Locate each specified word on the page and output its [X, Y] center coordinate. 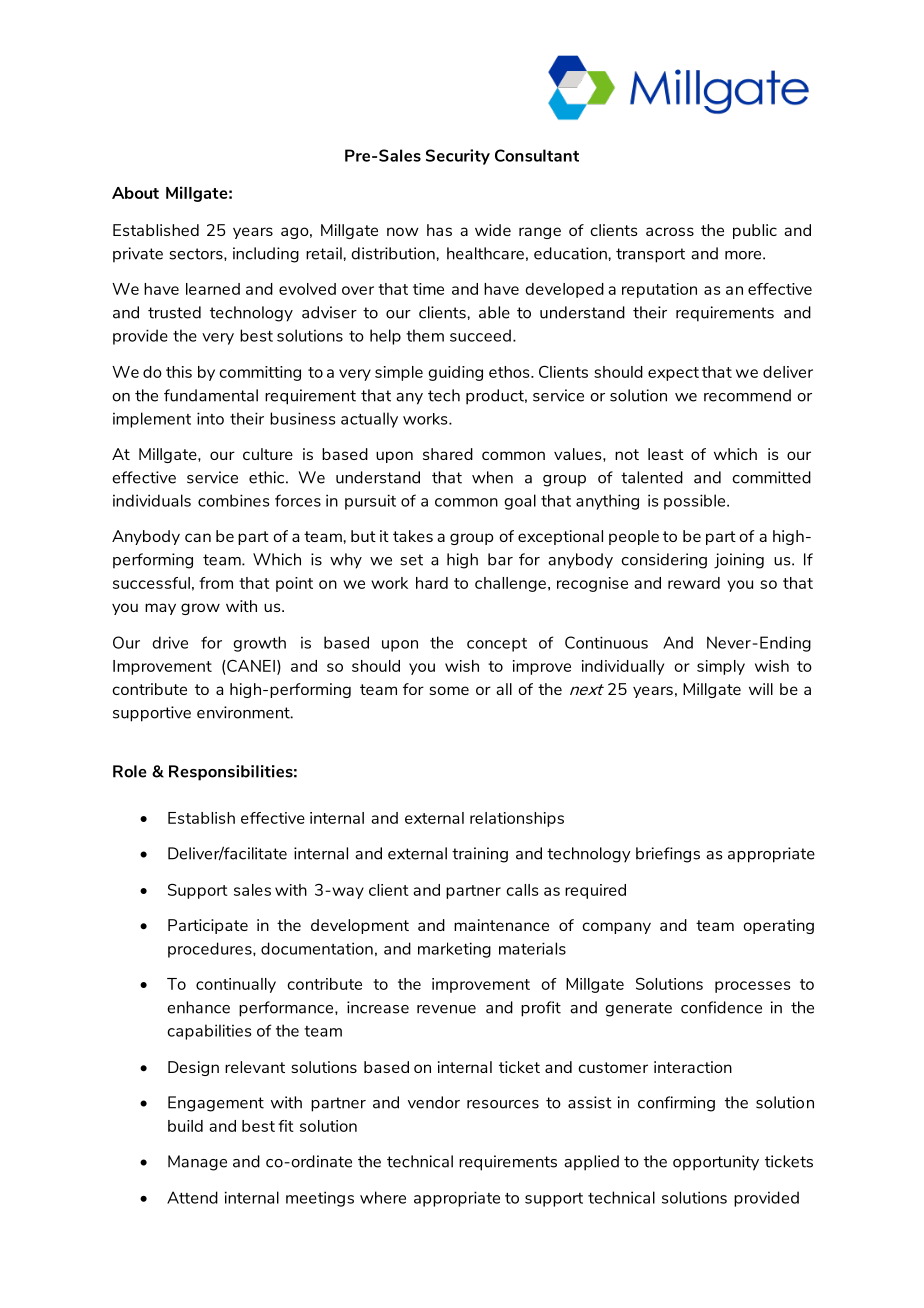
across [670, 231]
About [135, 193]
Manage [197, 1163]
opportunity [716, 1163]
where [383, 1197]
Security [458, 157]
